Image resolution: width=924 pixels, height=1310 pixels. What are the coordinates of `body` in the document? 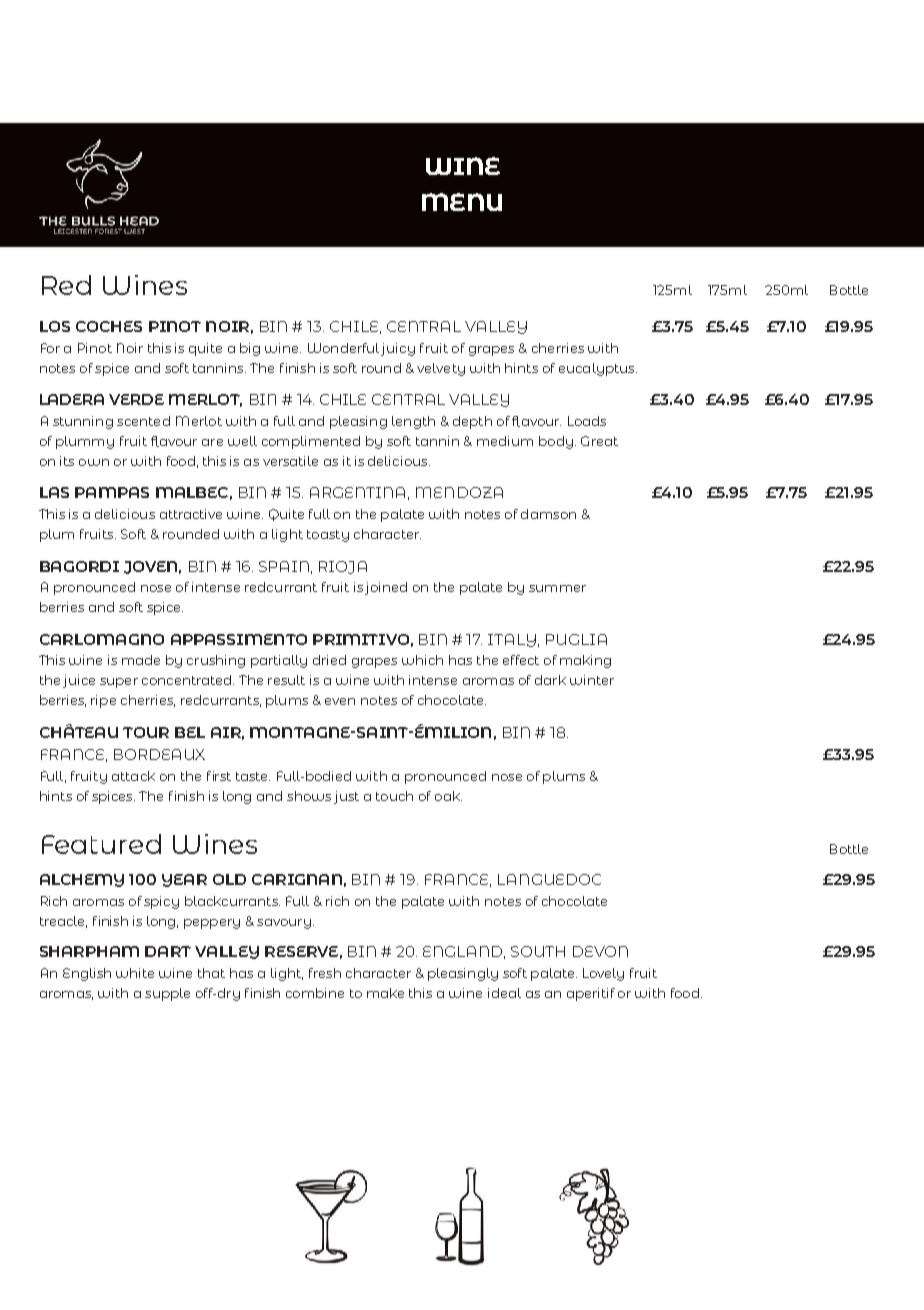 It's located at (556, 442).
